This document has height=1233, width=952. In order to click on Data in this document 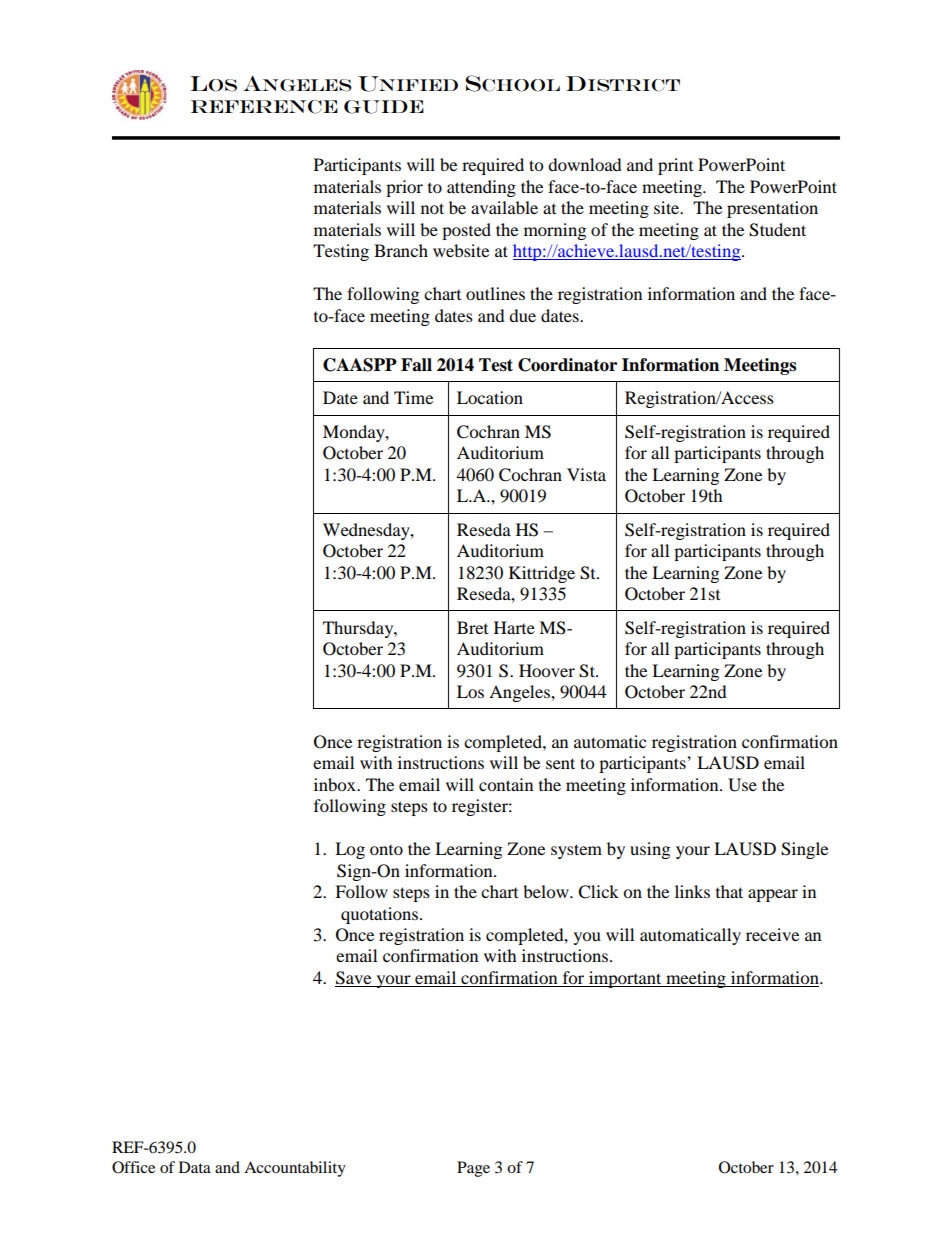, I will do `click(195, 1167)`.
